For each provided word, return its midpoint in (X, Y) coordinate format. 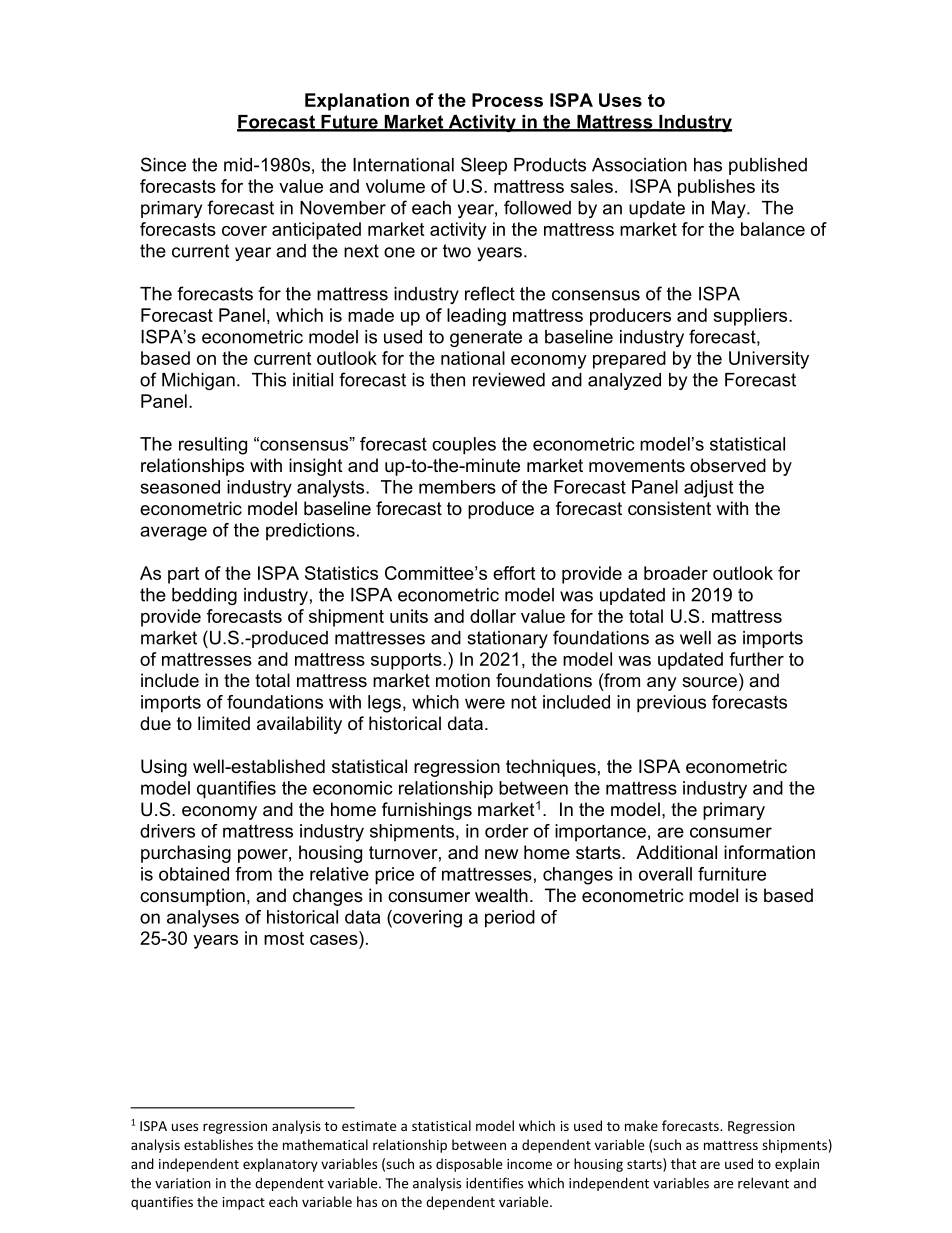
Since (163, 164)
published (768, 166)
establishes (218, 1144)
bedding (204, 596)
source (709, 682)
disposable (469, 1165)
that (683, 1163)
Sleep (484, 166)
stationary (507, 639)
